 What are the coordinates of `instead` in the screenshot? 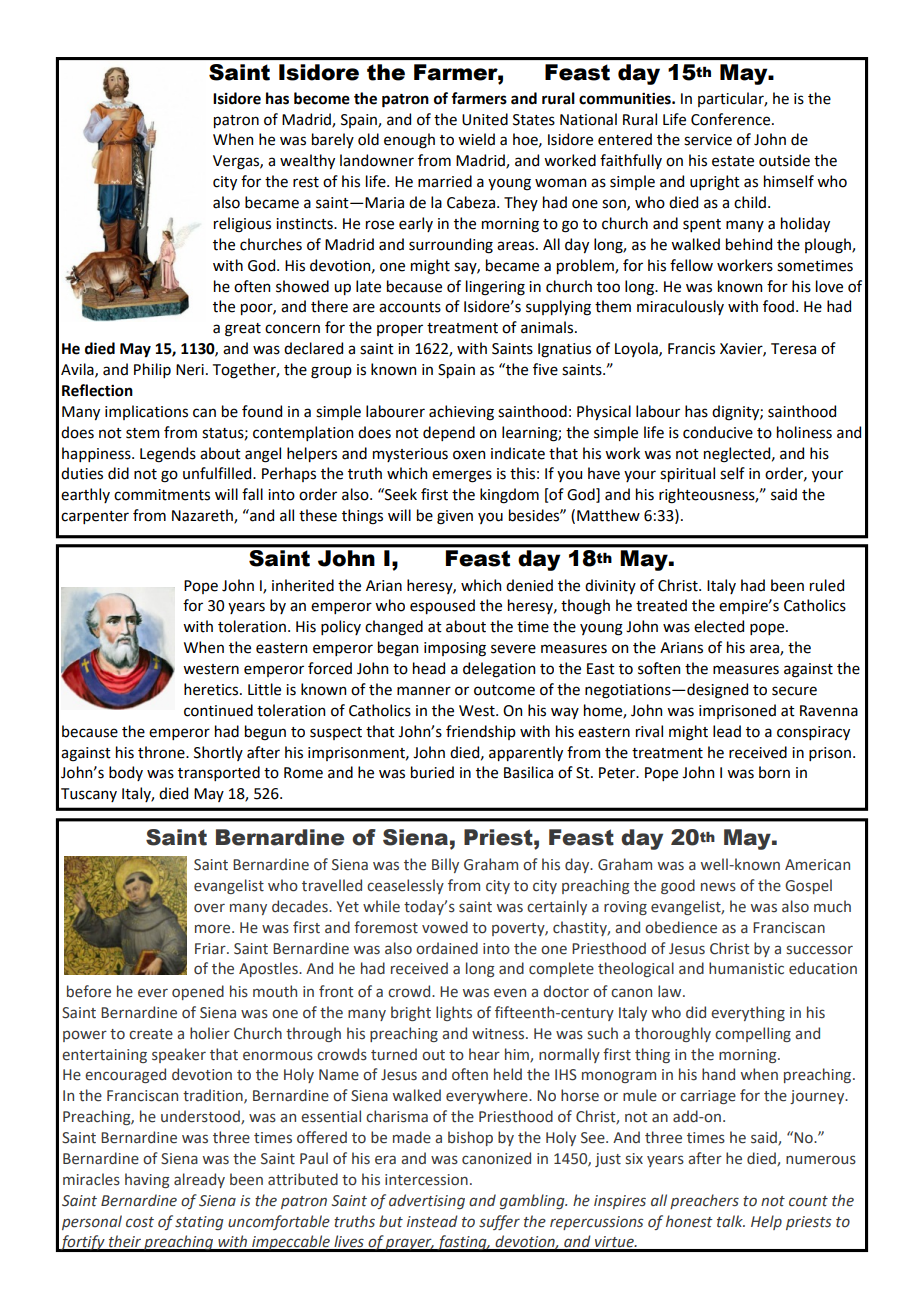 It's located at (432, 1221).
